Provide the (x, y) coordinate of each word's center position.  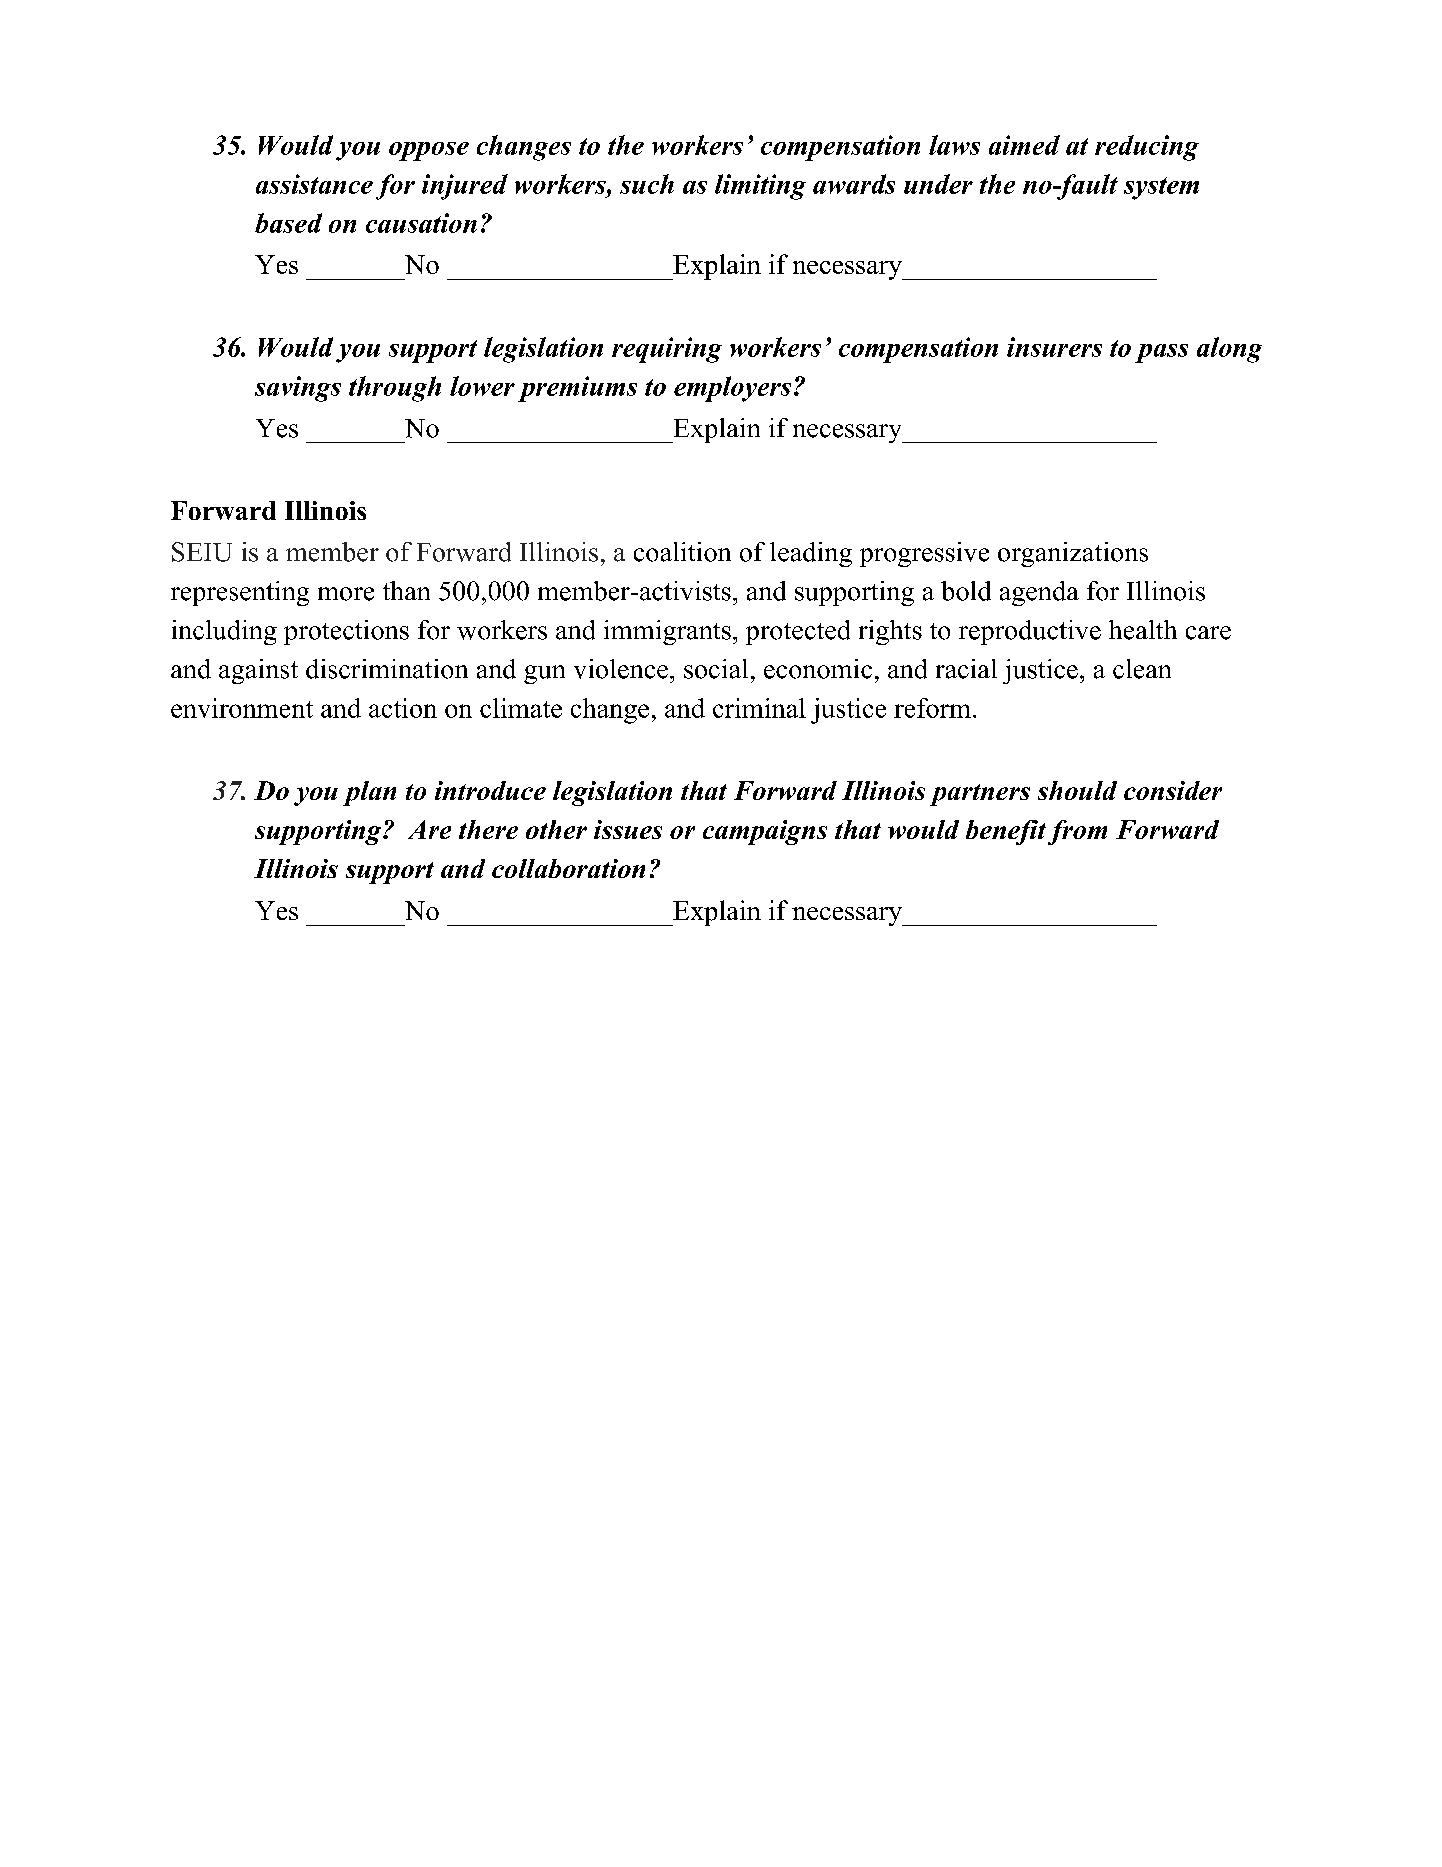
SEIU (202, 552)
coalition (682, 552)
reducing (1147, 148)
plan (369, 793)
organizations (1073, 554)
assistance (314, 184)
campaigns (765, 832)
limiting (760, 187)
